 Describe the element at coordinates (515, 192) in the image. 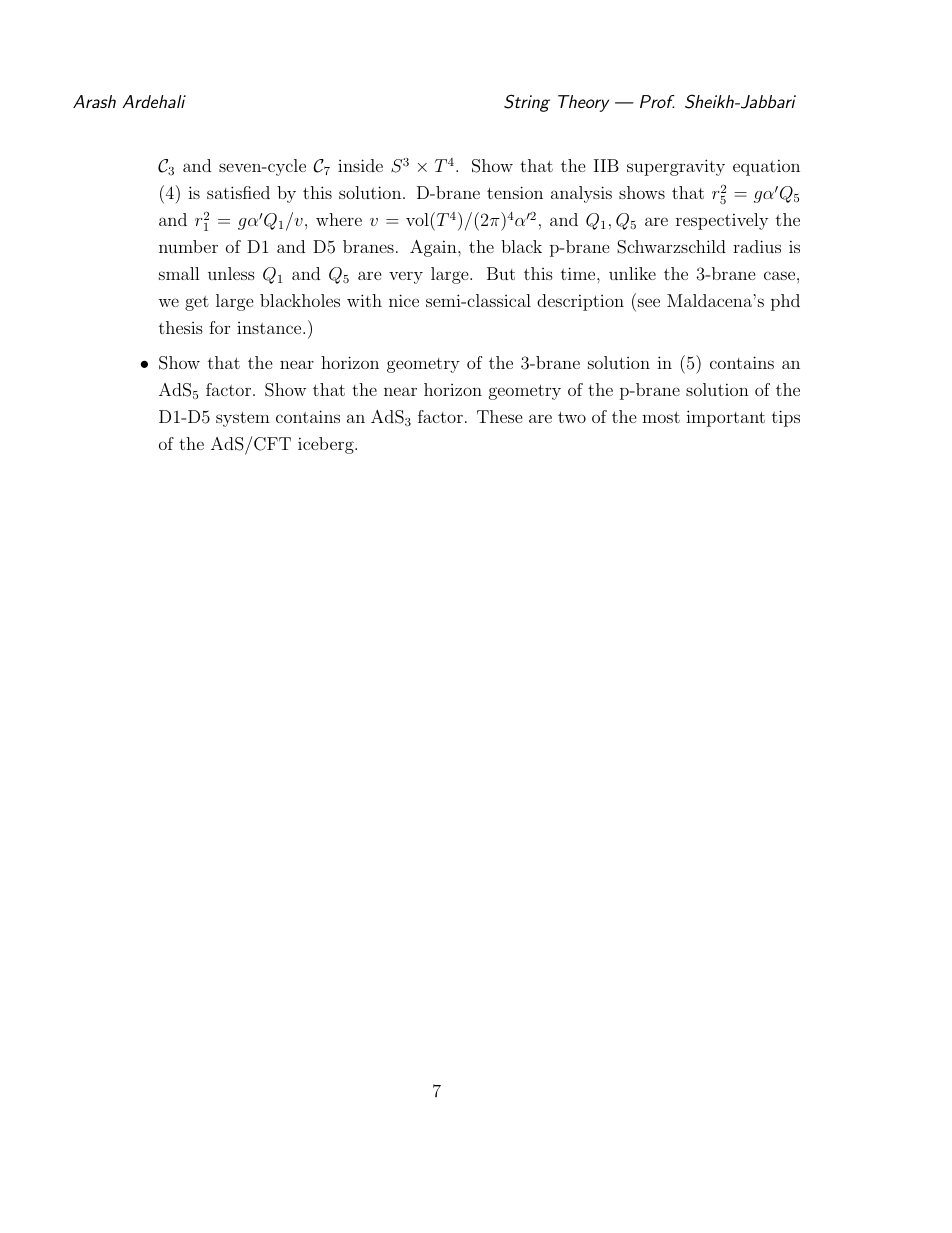

I see `tension` at that location.
